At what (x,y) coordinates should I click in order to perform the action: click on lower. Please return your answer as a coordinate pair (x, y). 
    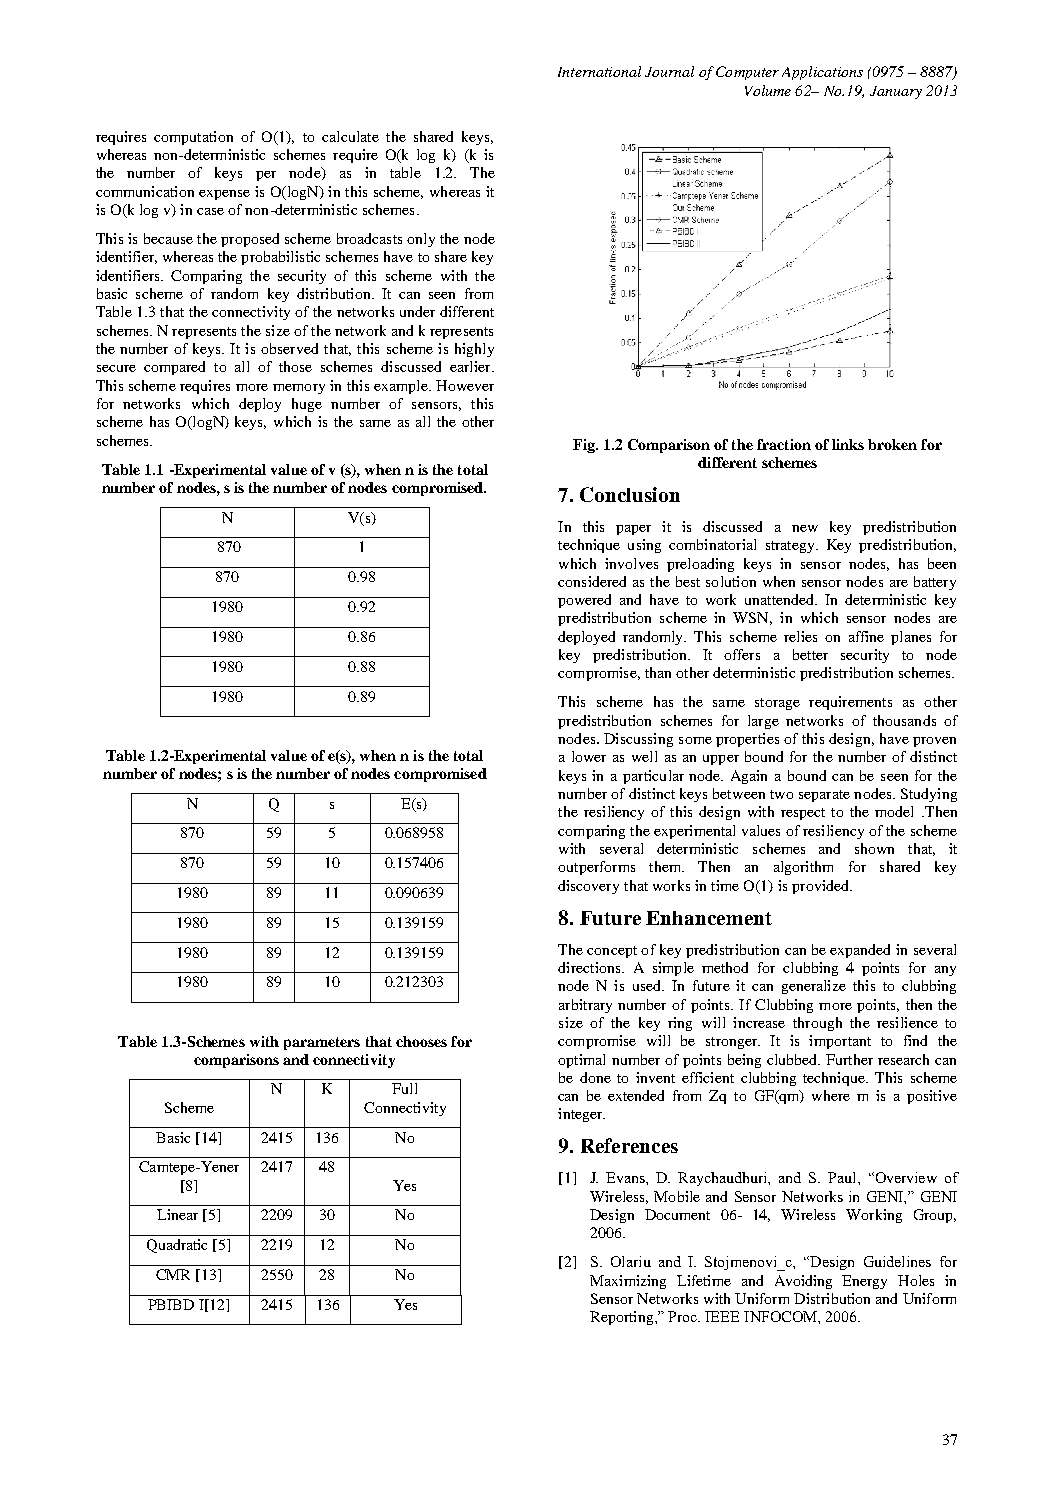
    Looking at the image, I should click on (589, 756).
